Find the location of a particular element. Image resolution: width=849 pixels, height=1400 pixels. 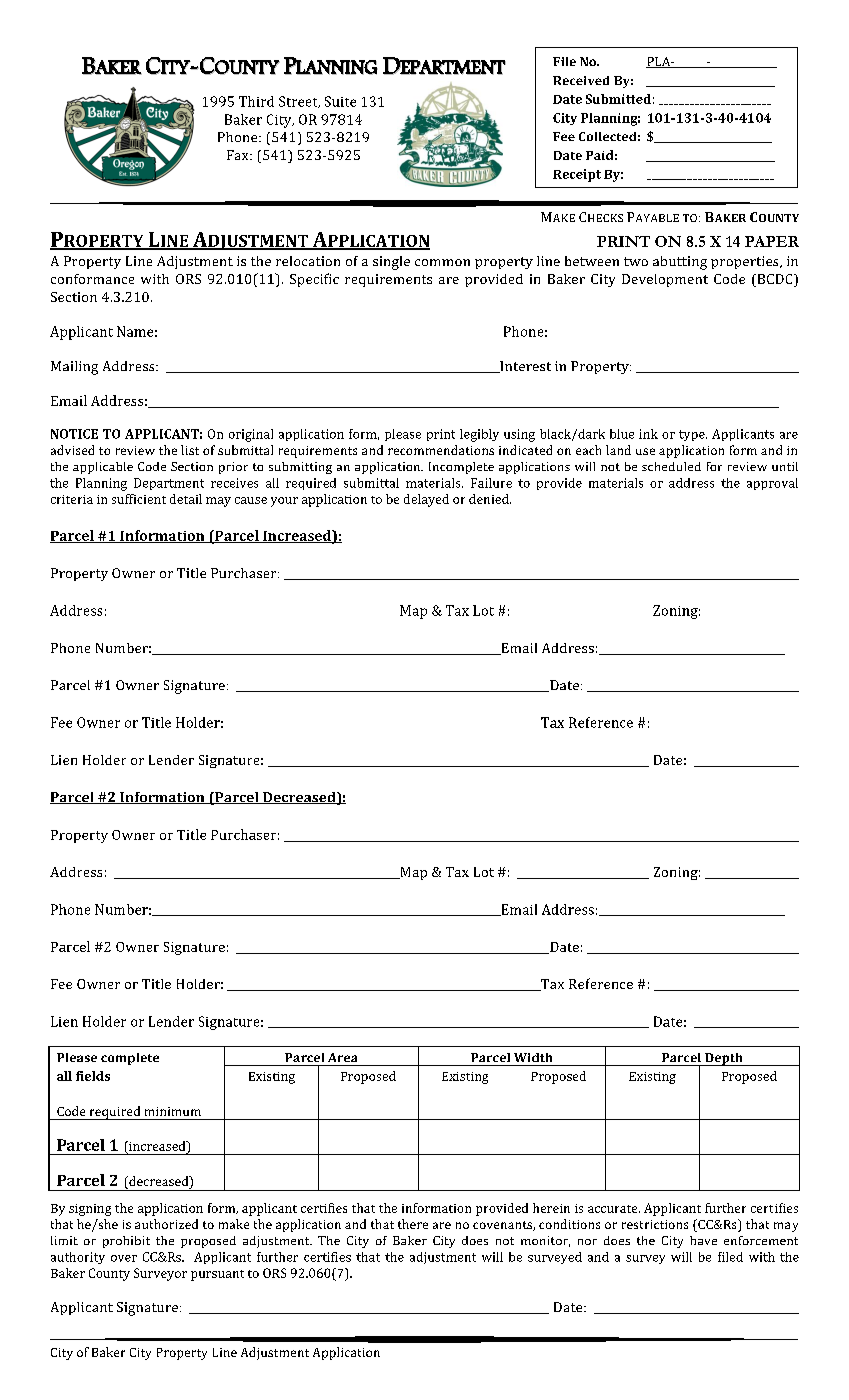

fields is located at coordinates (93, 1076).
